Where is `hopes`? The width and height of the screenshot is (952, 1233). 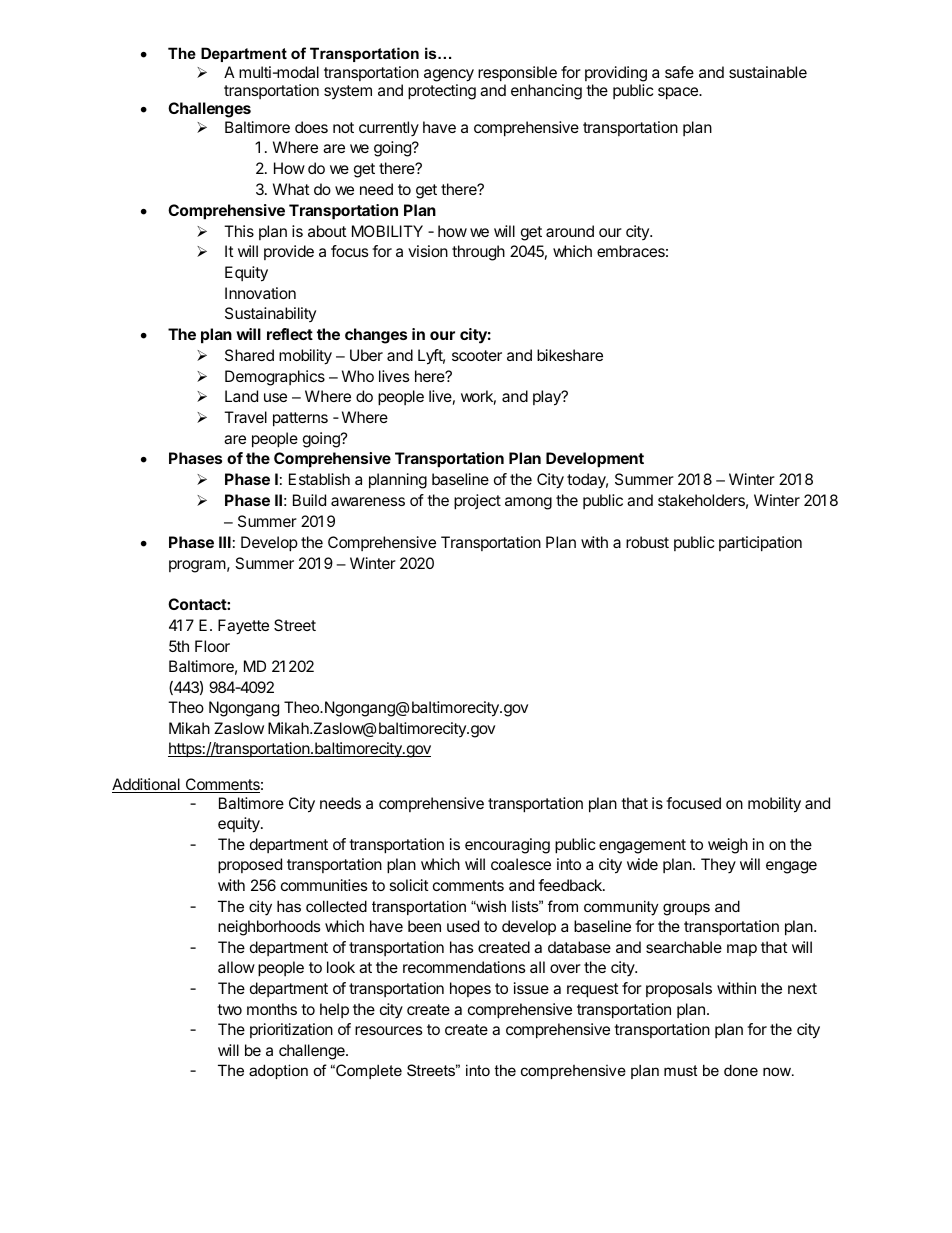
hopes is located at coordinates (470, 989).
